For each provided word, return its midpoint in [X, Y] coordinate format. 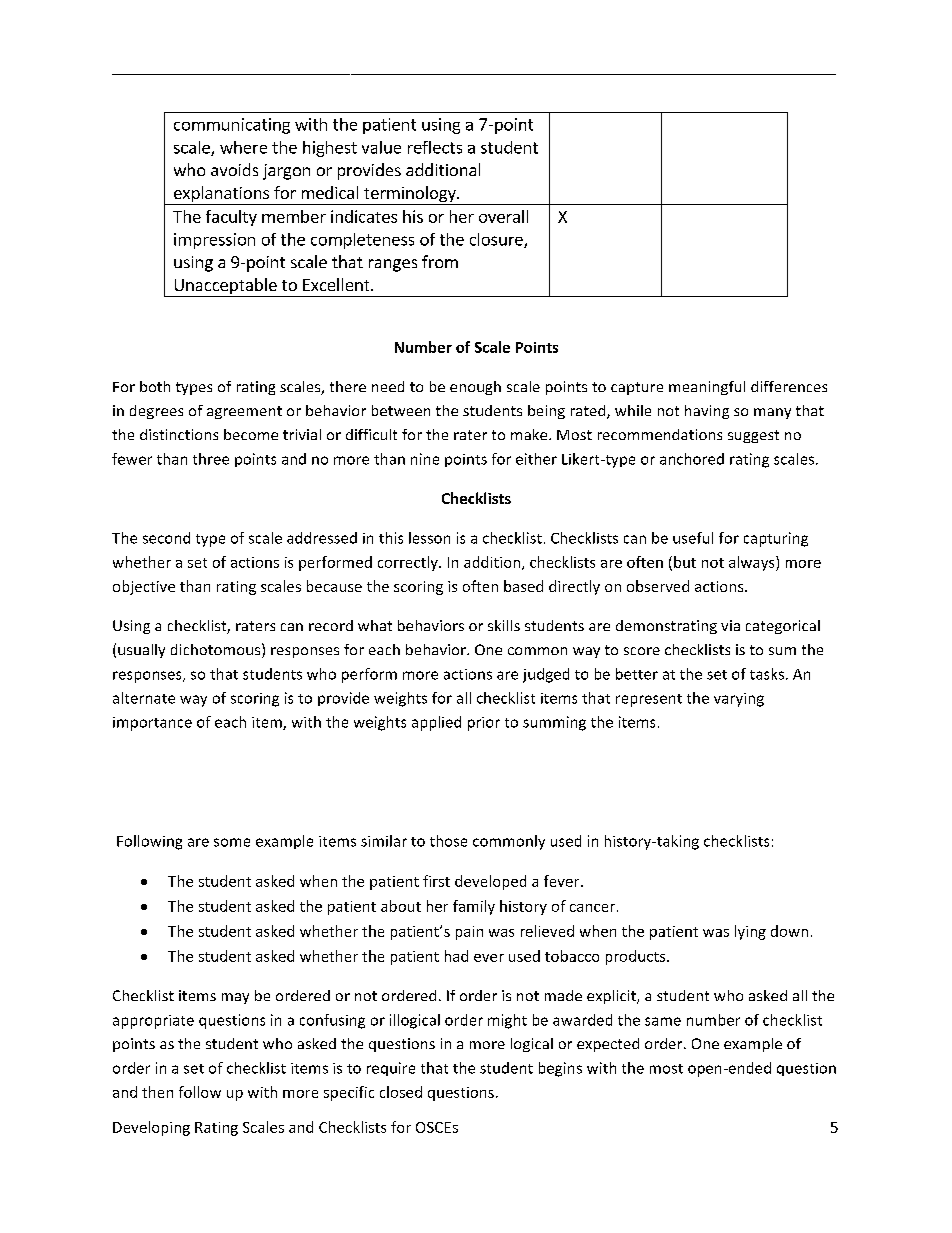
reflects [435, 147]
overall [503, 216]
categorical [783, 627]
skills [504, 625]
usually [141, 651]
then [157, 1092]
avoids [234, 169]
